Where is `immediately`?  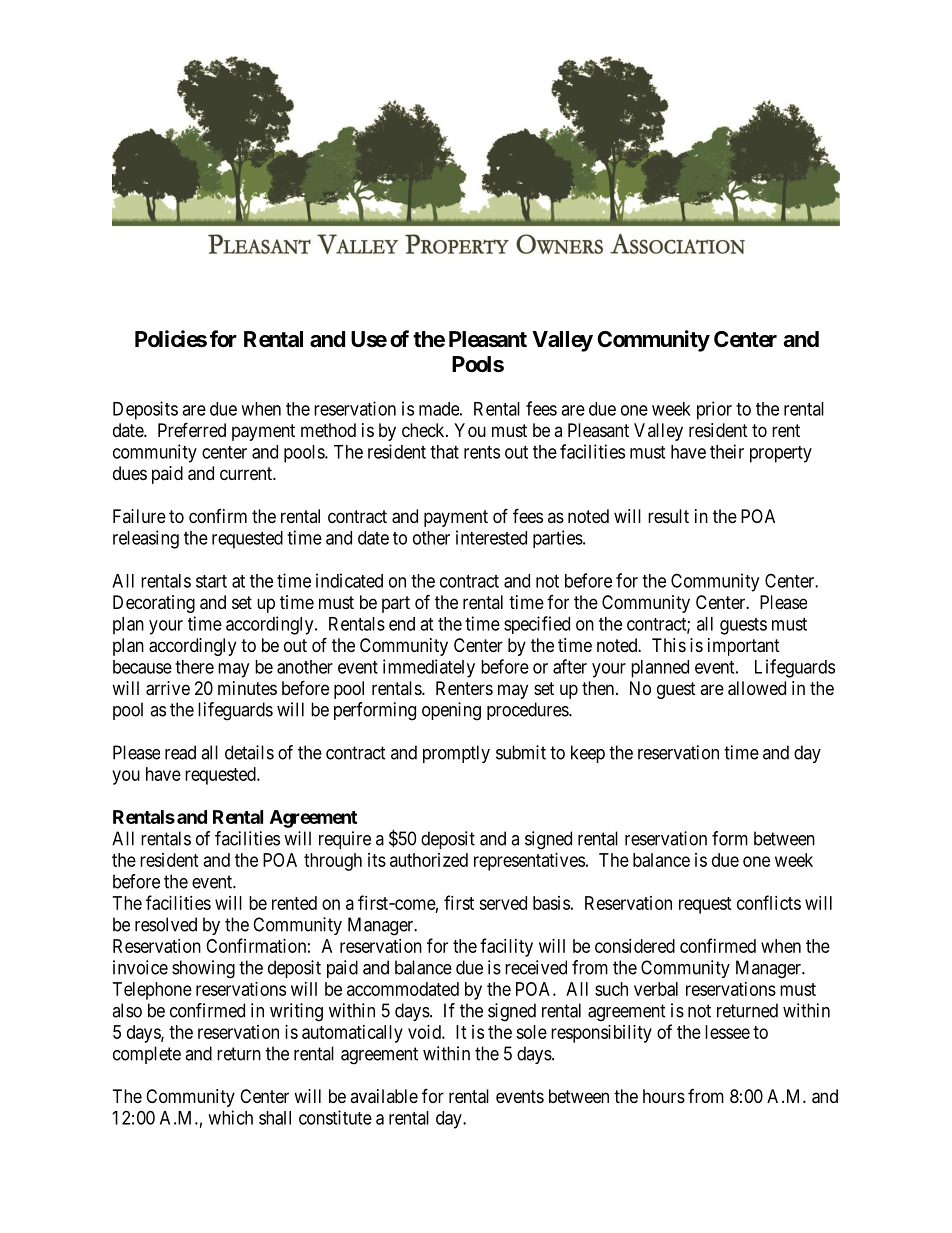
immediately is located at coordinates (429, 668).
